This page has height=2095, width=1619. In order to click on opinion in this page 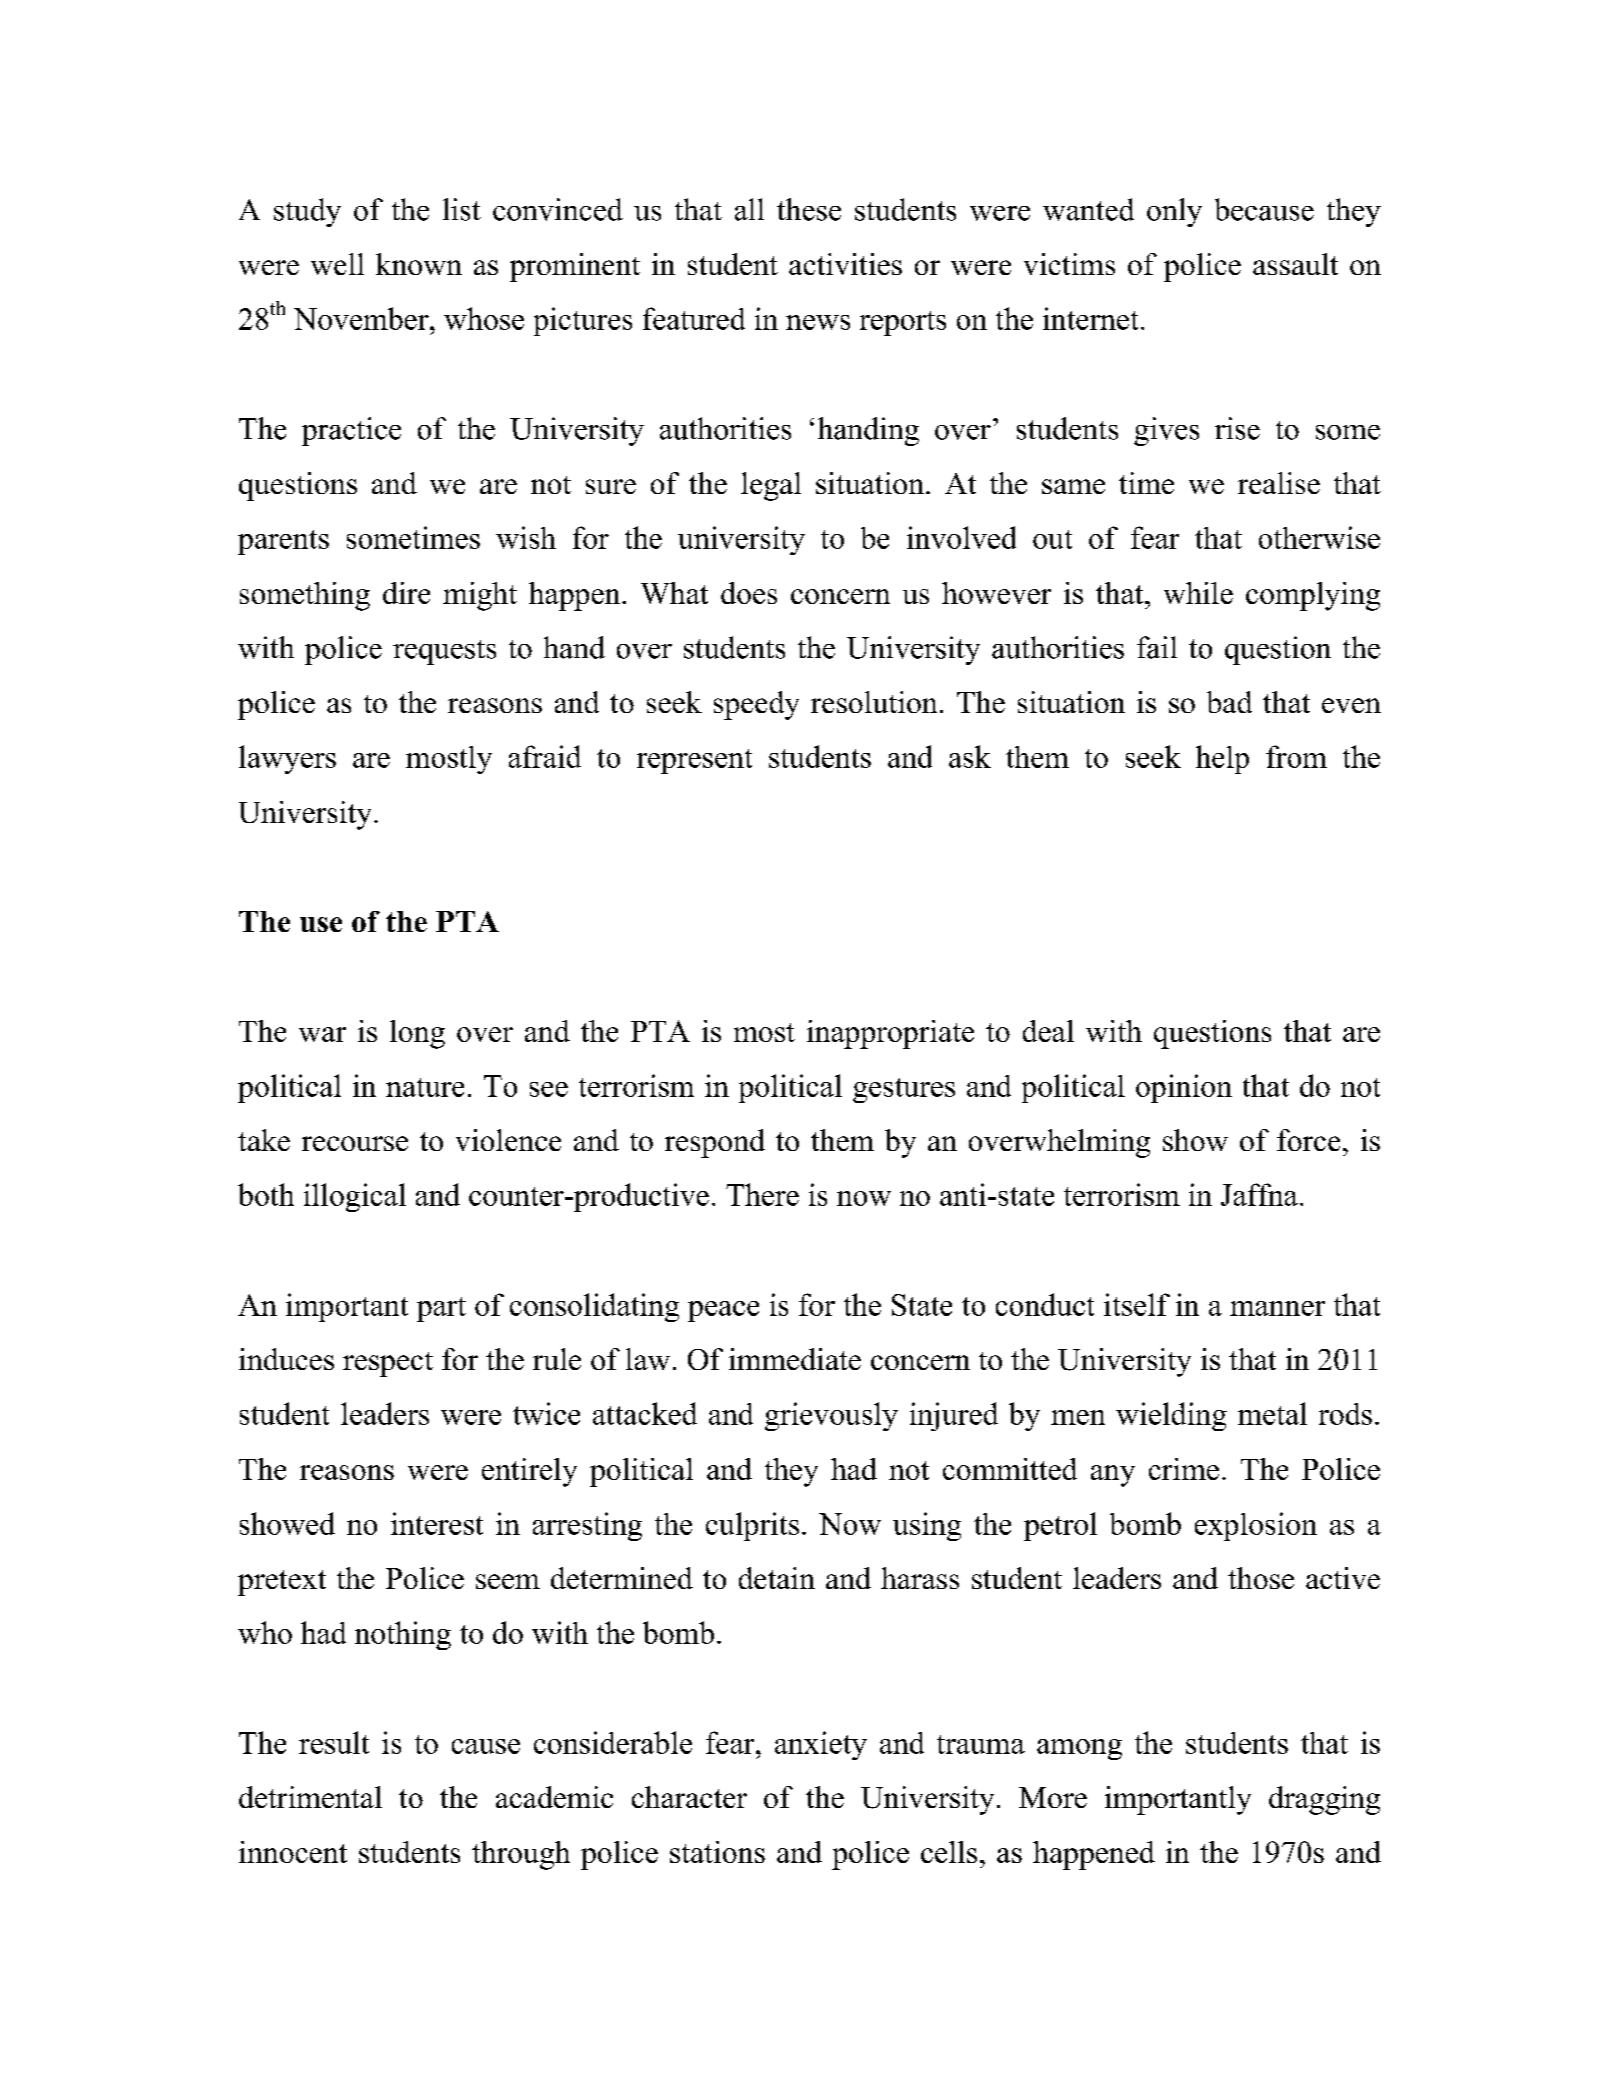, I will do `click(1184, 1088)`.
